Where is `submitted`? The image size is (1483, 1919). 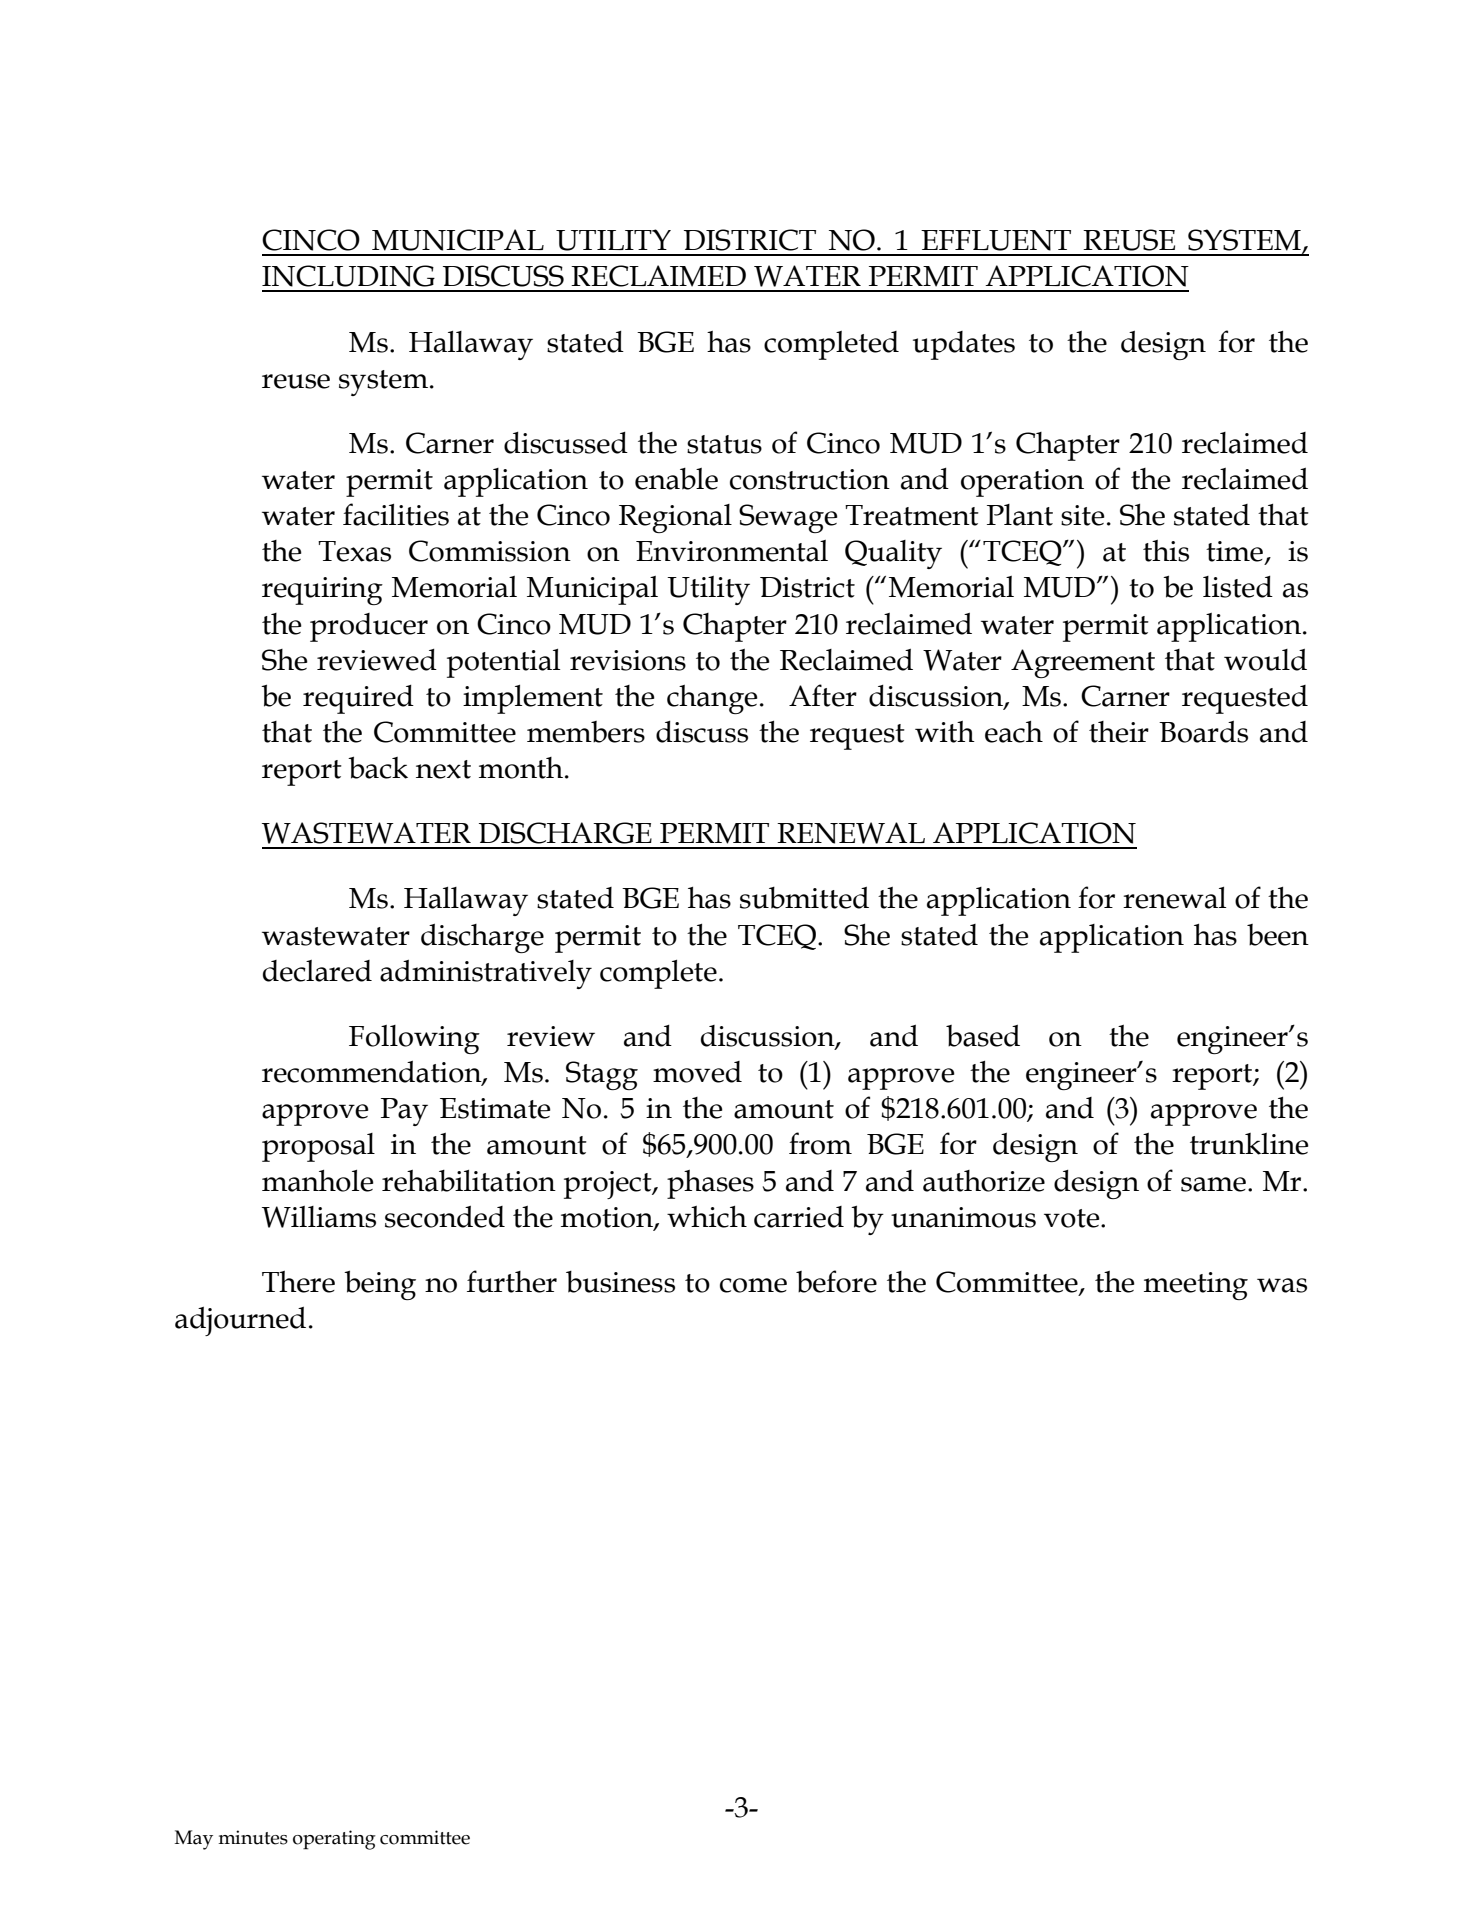 submitted is located at coordinates (804, 898).
